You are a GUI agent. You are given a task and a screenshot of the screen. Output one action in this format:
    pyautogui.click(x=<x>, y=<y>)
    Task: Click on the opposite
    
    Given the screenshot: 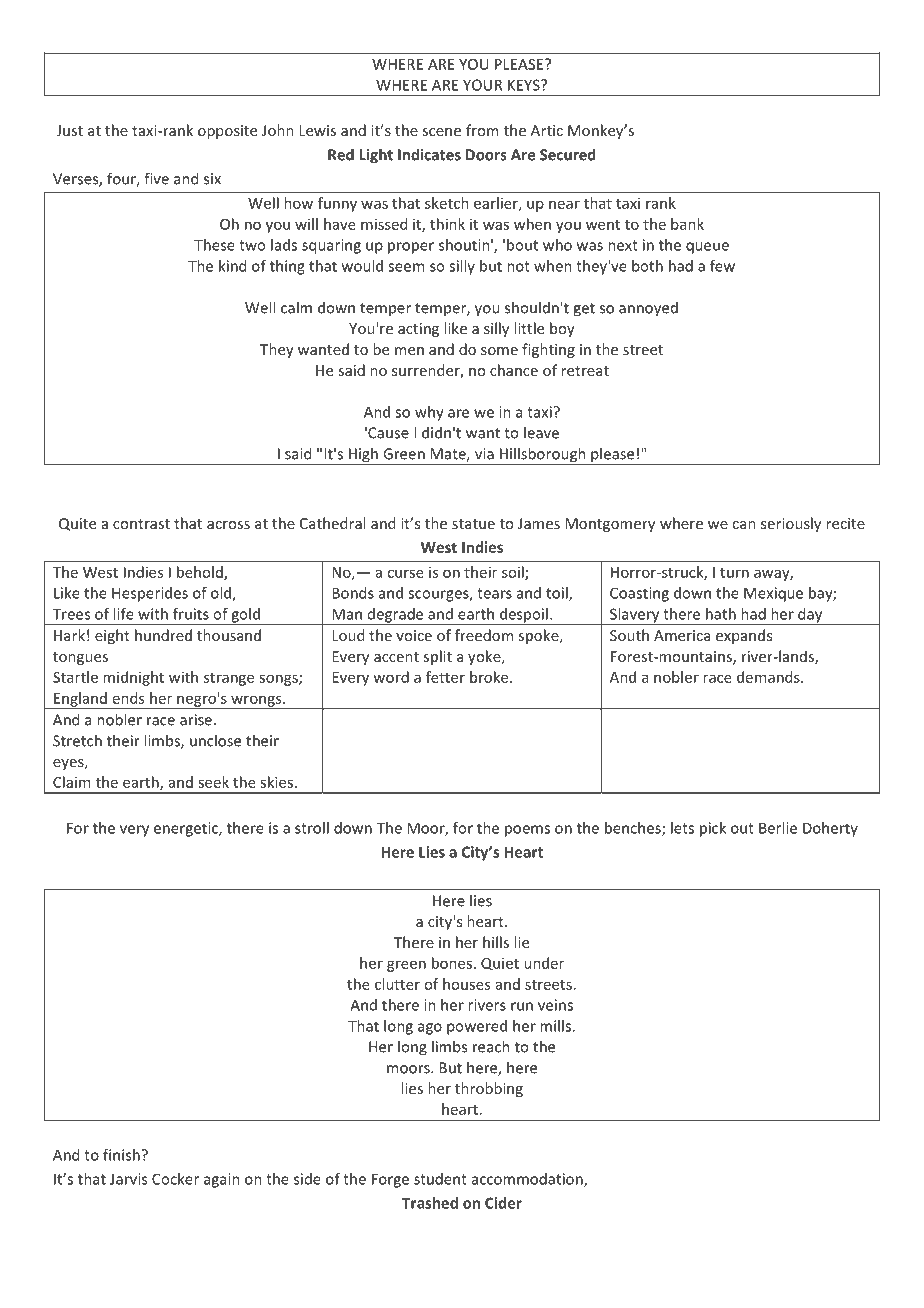 What is the action you would take?
    pyautogui.click(x=227, y=132)
